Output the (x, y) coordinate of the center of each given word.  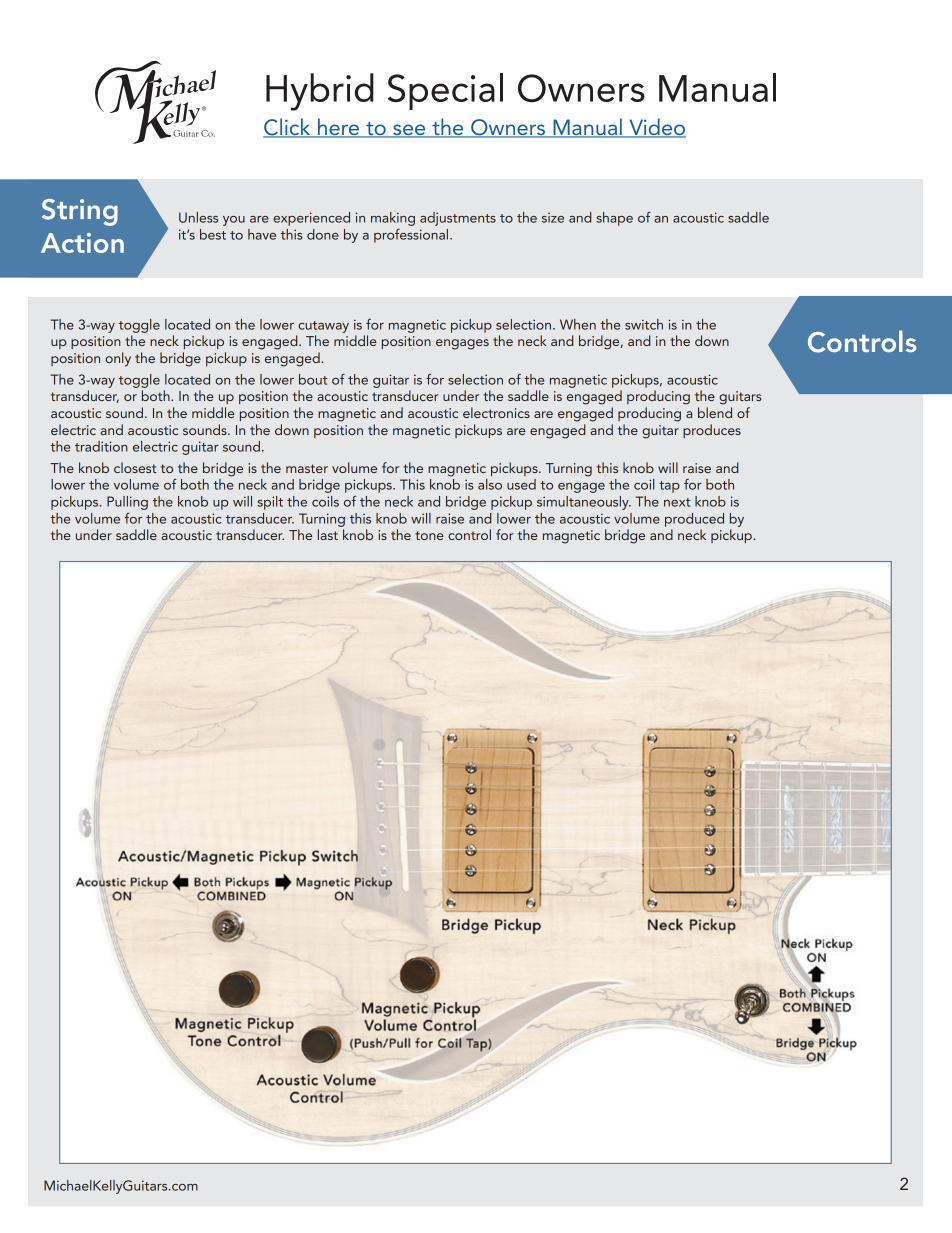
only (118, 359)
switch (644, 324)
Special (445, 91)
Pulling (127, 503)
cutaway (323, 327)
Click (288, 128)
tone (429, 535)
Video (656, 127)
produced (694, 520)
